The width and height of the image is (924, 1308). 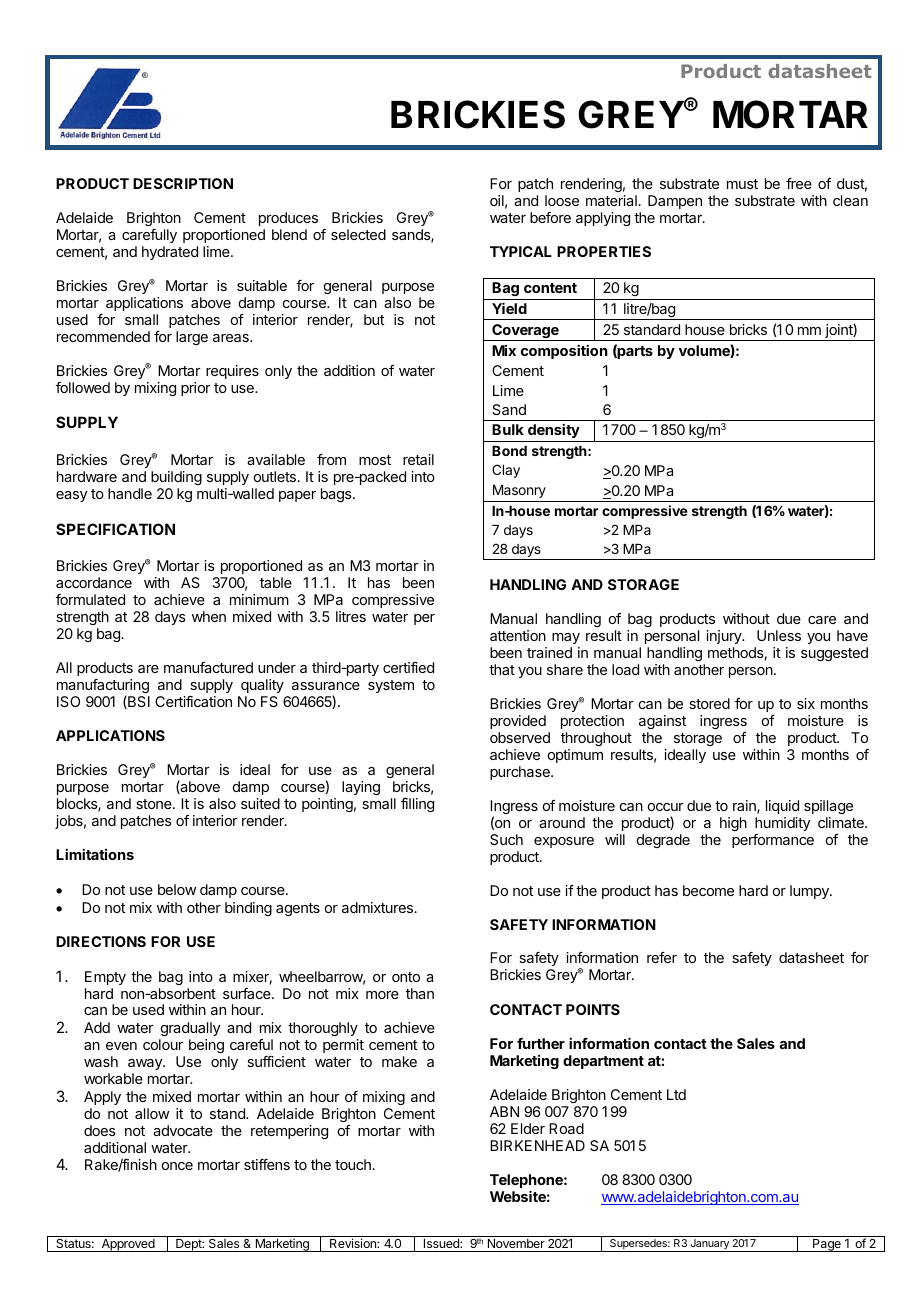 What do you see at coordinates (128, 1245) in the image?
I see `Approved` at bounding box center [128, 1245].
